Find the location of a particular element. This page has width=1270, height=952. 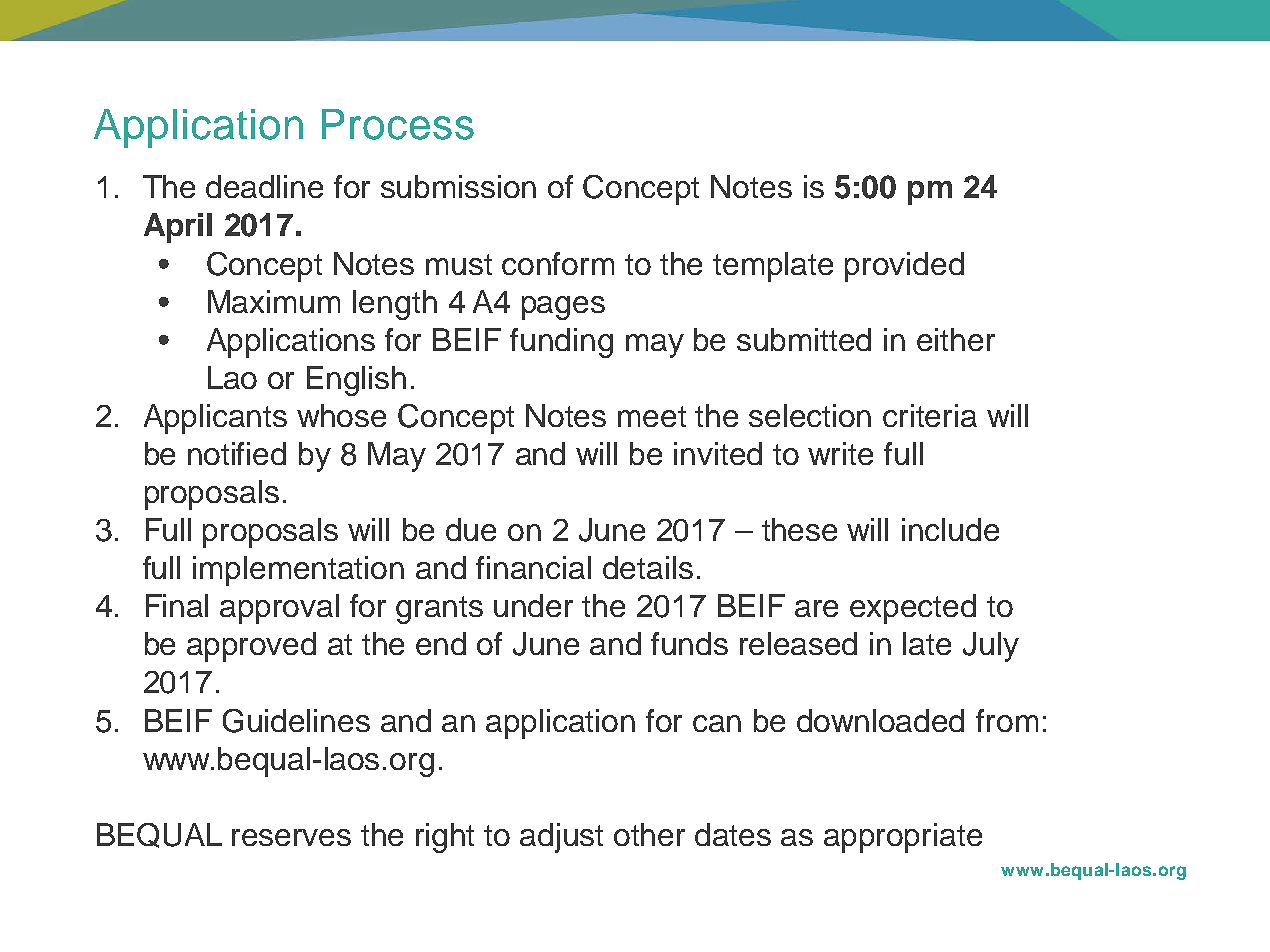

adjust is located at coordinates (561, 838).
